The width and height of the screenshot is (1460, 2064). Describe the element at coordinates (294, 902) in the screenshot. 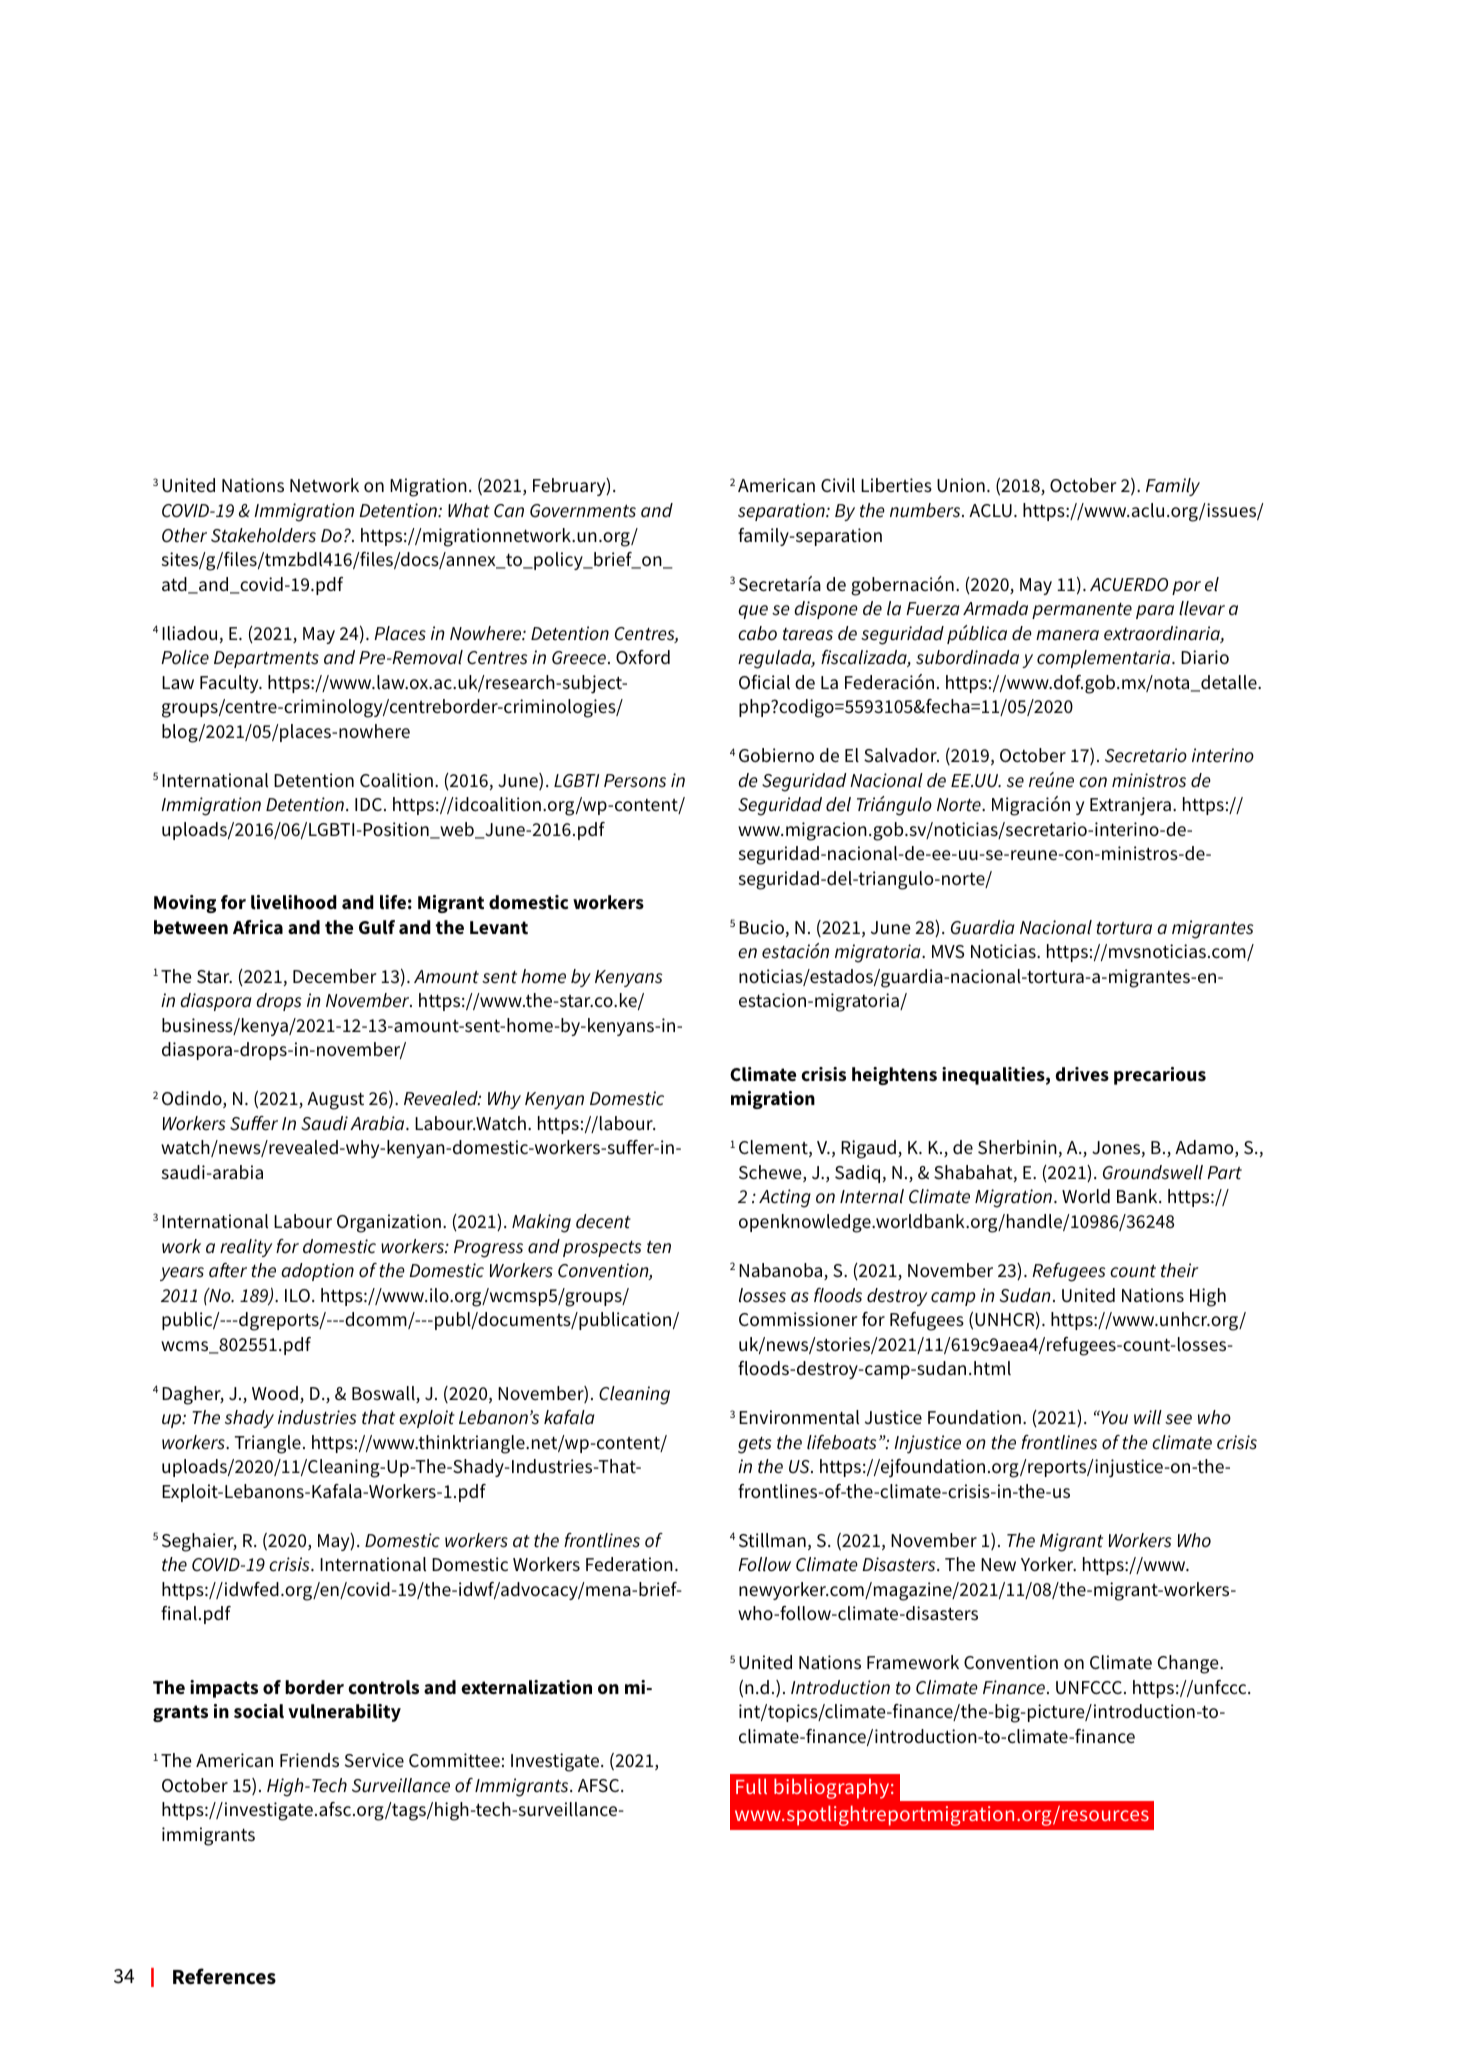

I see `livelihood` at that location.
